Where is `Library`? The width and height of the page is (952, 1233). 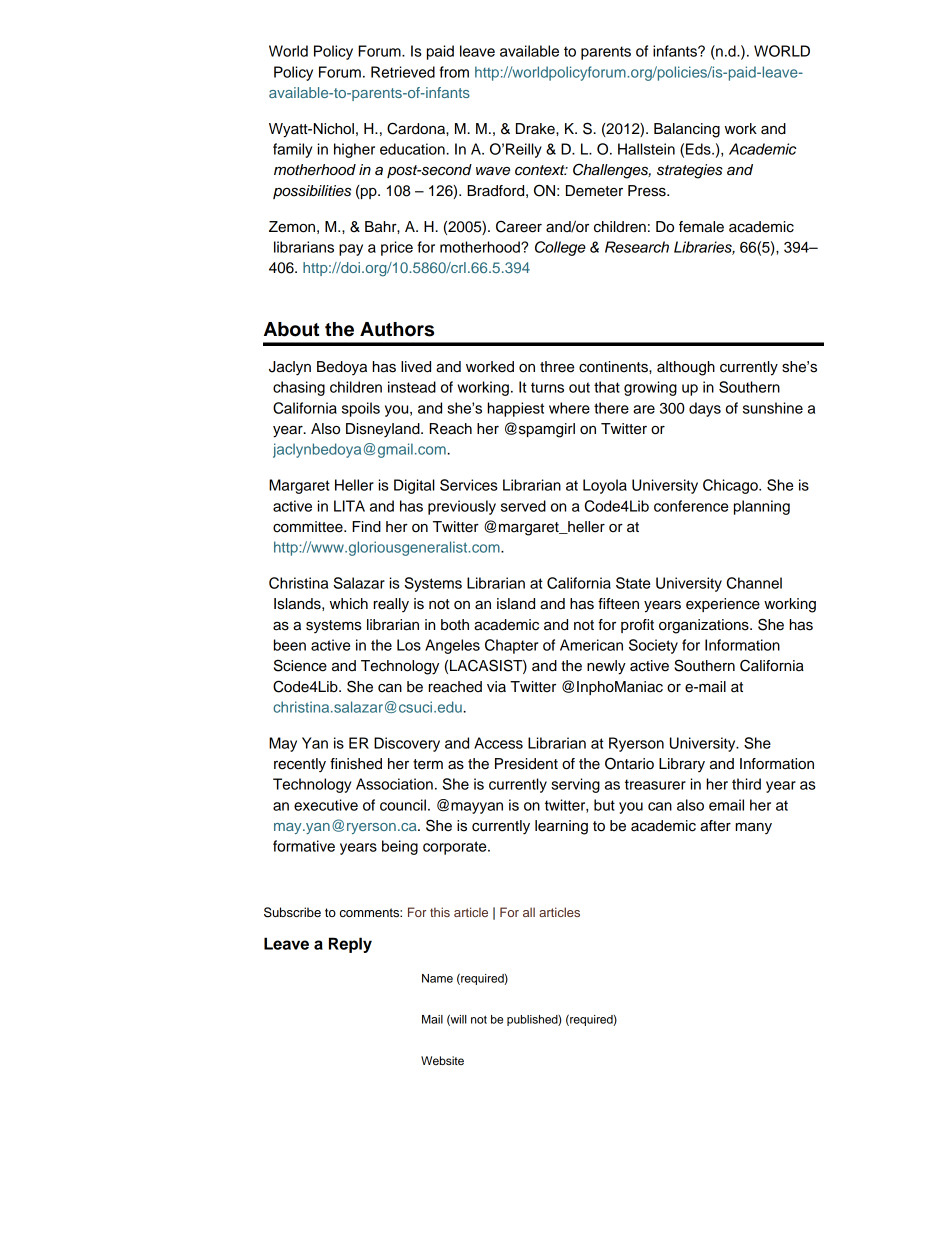
Library is located at coordinates (682, 765).
